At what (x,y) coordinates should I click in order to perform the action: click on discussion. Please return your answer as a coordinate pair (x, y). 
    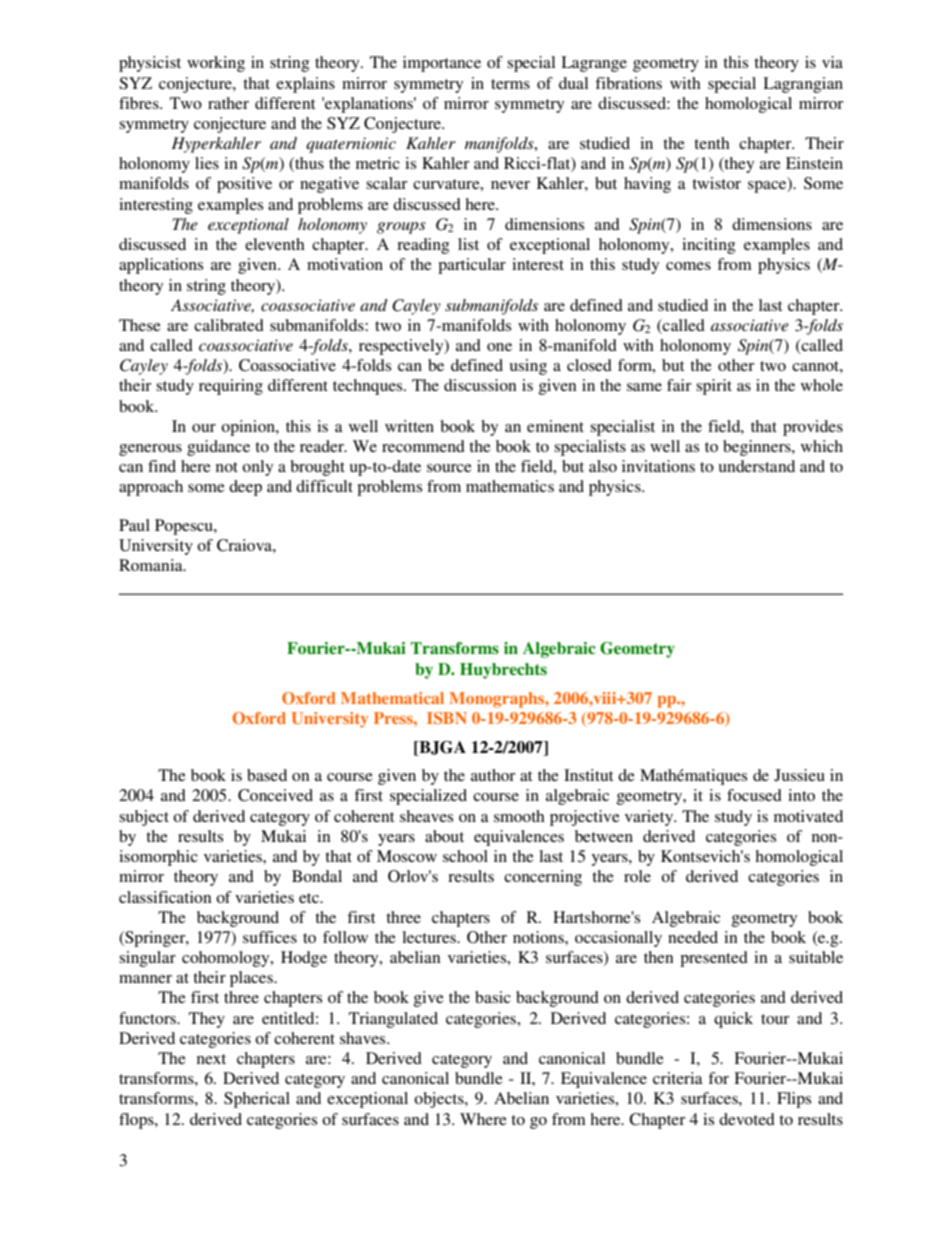
    Looking at the image, I should click on (480, 385).
